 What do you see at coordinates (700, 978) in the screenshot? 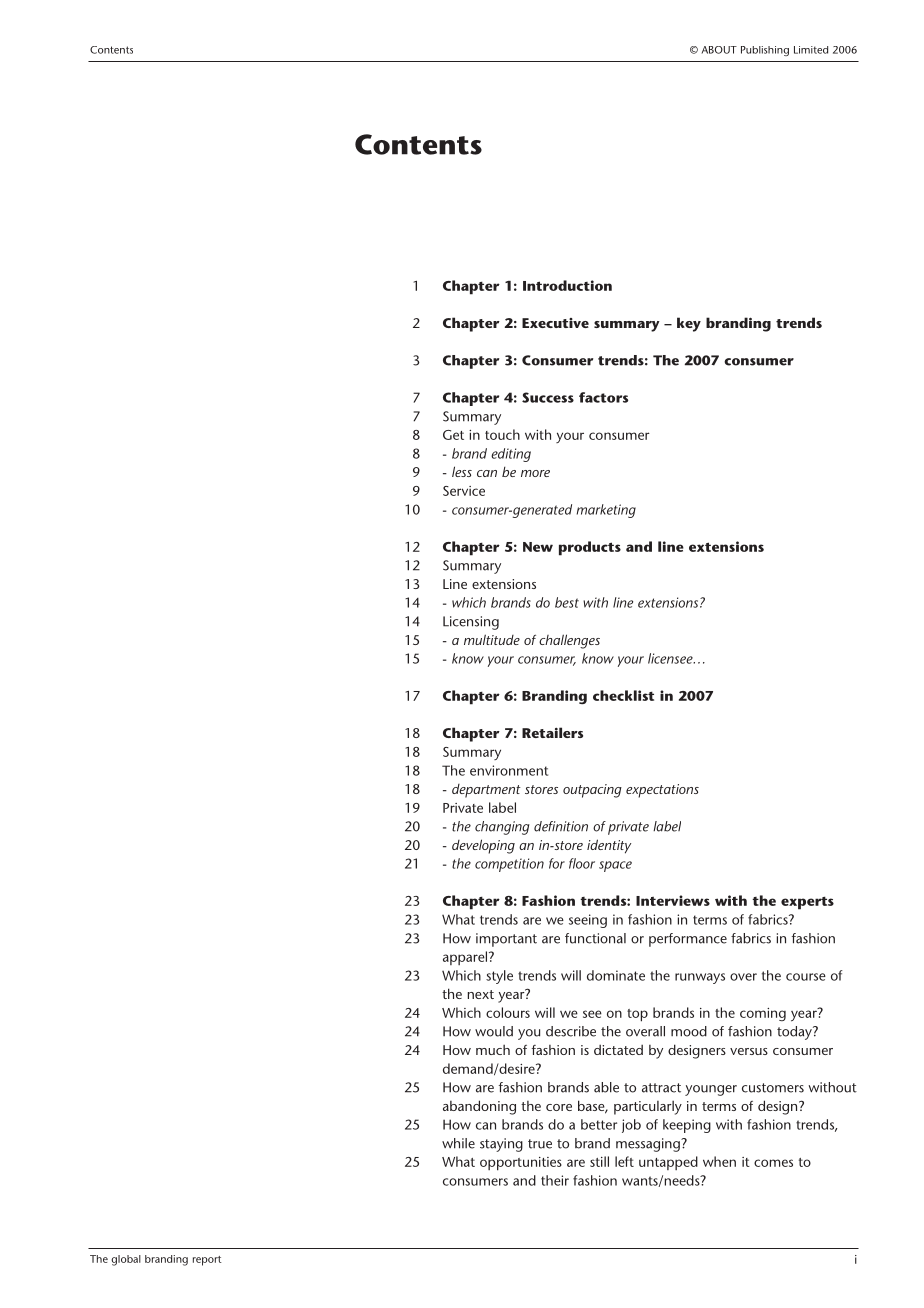
I see `runways` at bounding box center [700, 978].
